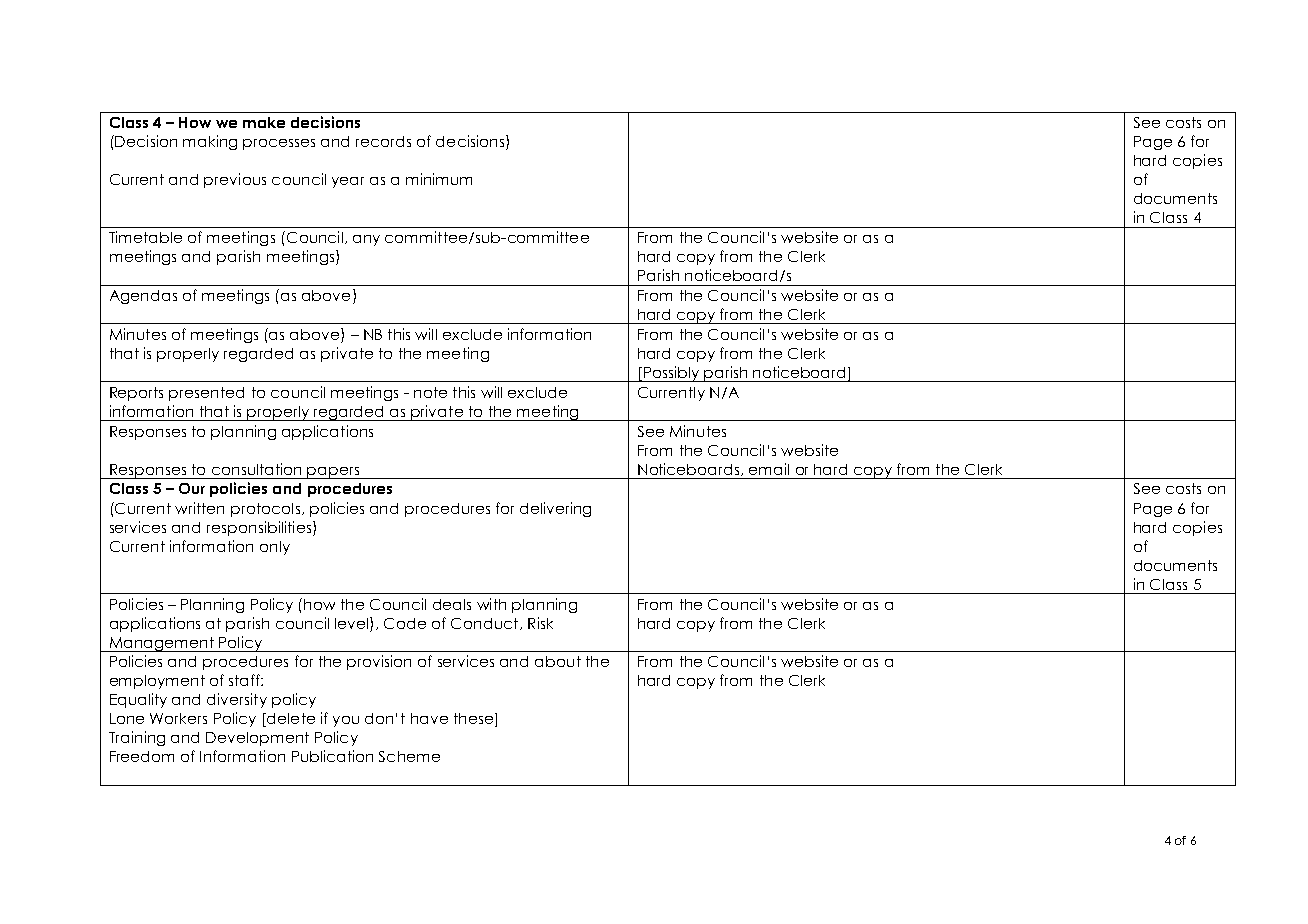 The width and height of the screenshot is (1308, 924). What do you see at coordinates (383, 141) in the screenshot?
I see `records` at bounding box center [383, 141].
